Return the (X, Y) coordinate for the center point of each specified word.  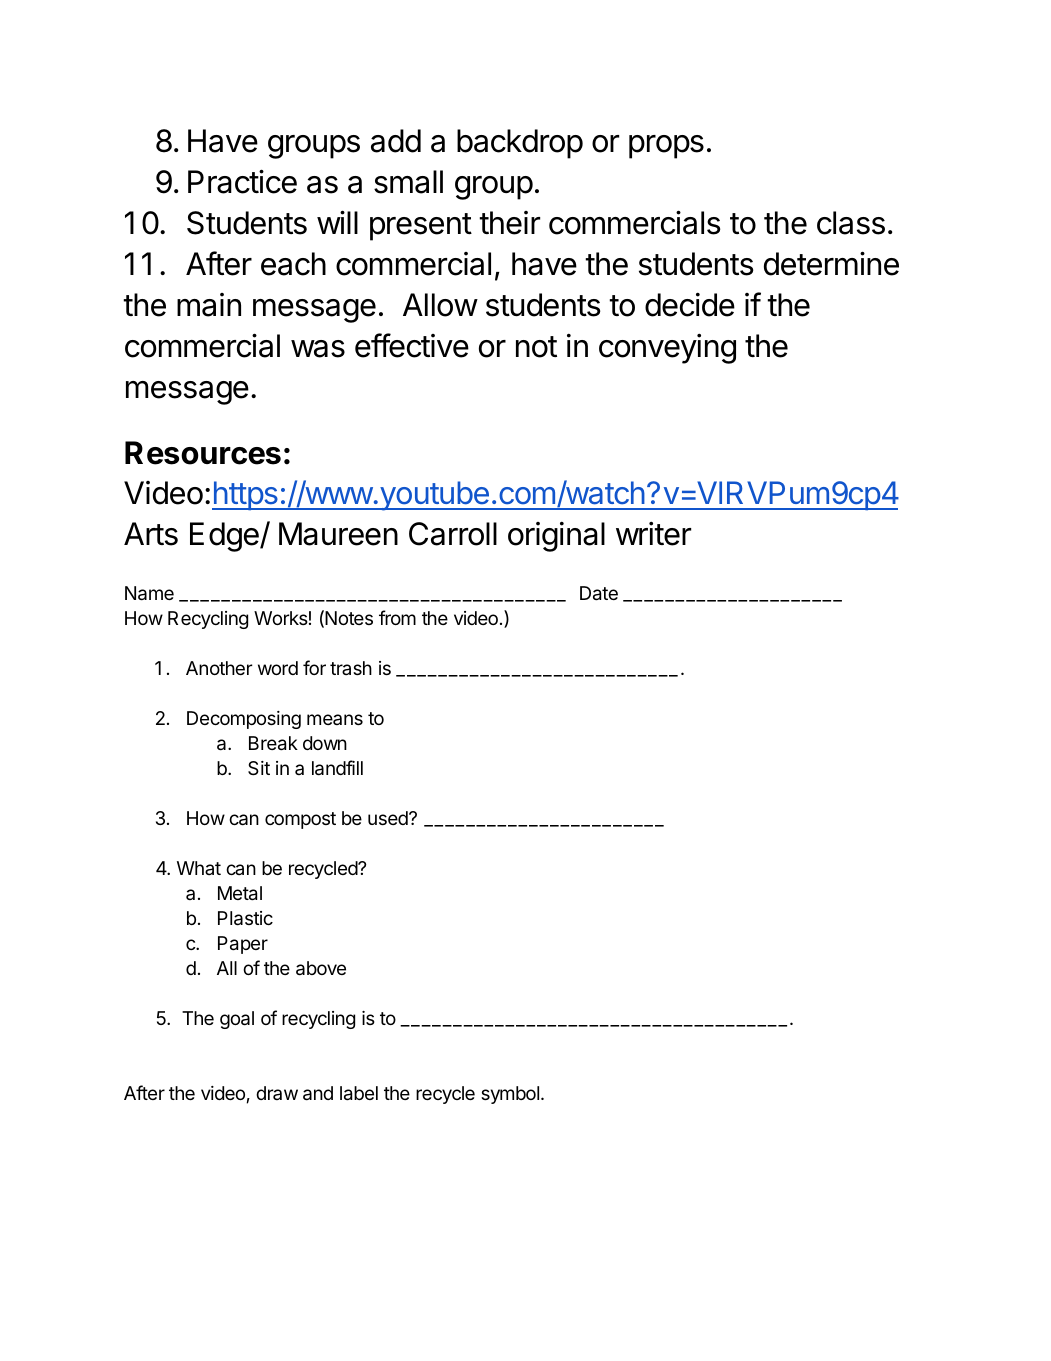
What (199, 868)
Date (599, 593)
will (337, 222)
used (389, 818)
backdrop (520, 144)
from (397, 617)
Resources (203, 453)
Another (219, 668)
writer (653, 534)
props (666, 147)
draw (277, 1093)
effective (412, 345)
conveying (667, 349)
